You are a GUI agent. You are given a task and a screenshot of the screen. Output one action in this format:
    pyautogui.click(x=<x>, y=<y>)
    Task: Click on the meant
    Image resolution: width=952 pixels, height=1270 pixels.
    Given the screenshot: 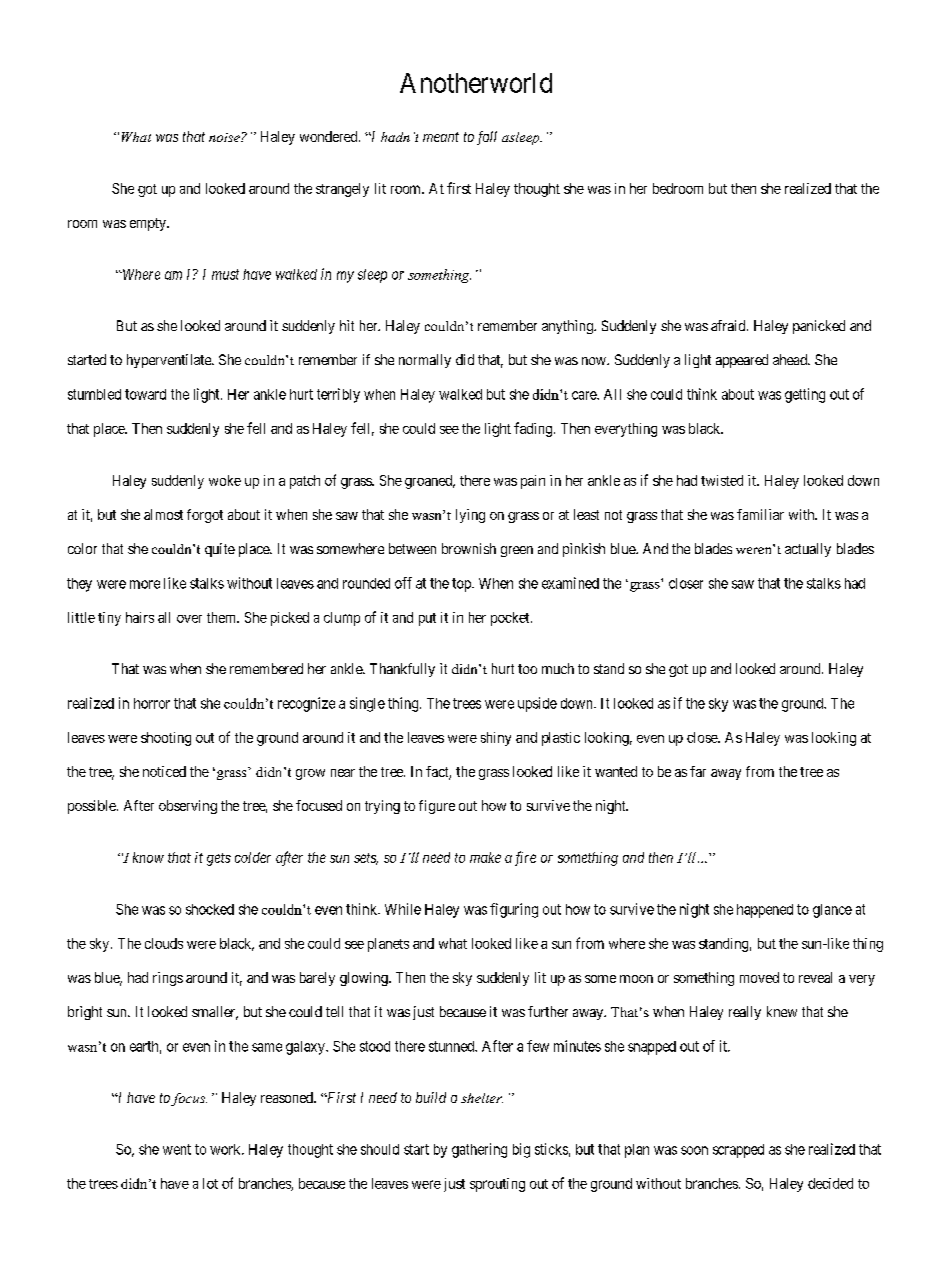 What is the action you would take?
    pyautogui.click(x=441, y=137)
